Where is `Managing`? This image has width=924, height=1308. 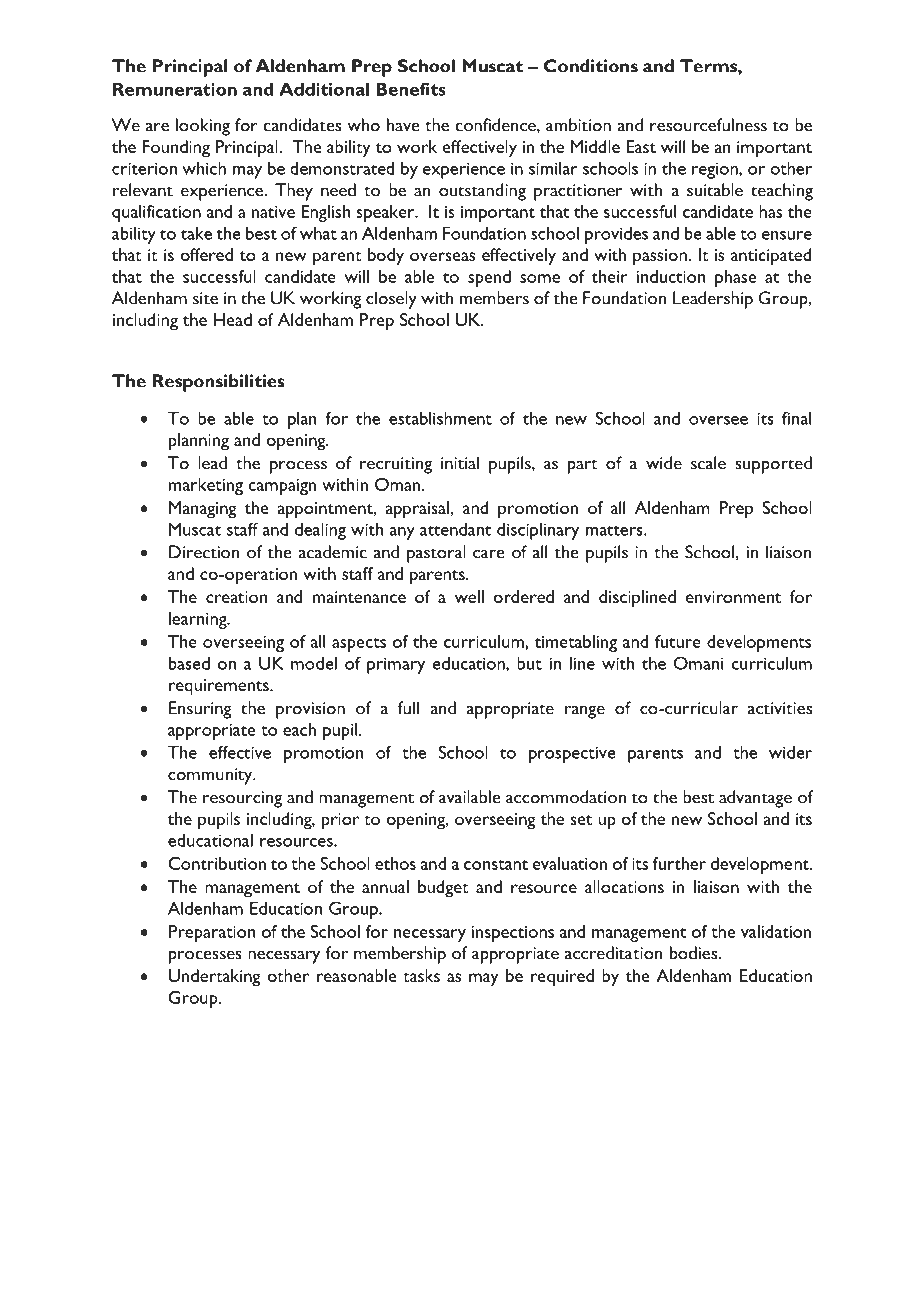
Managing is located at coordinates (203, 510).
